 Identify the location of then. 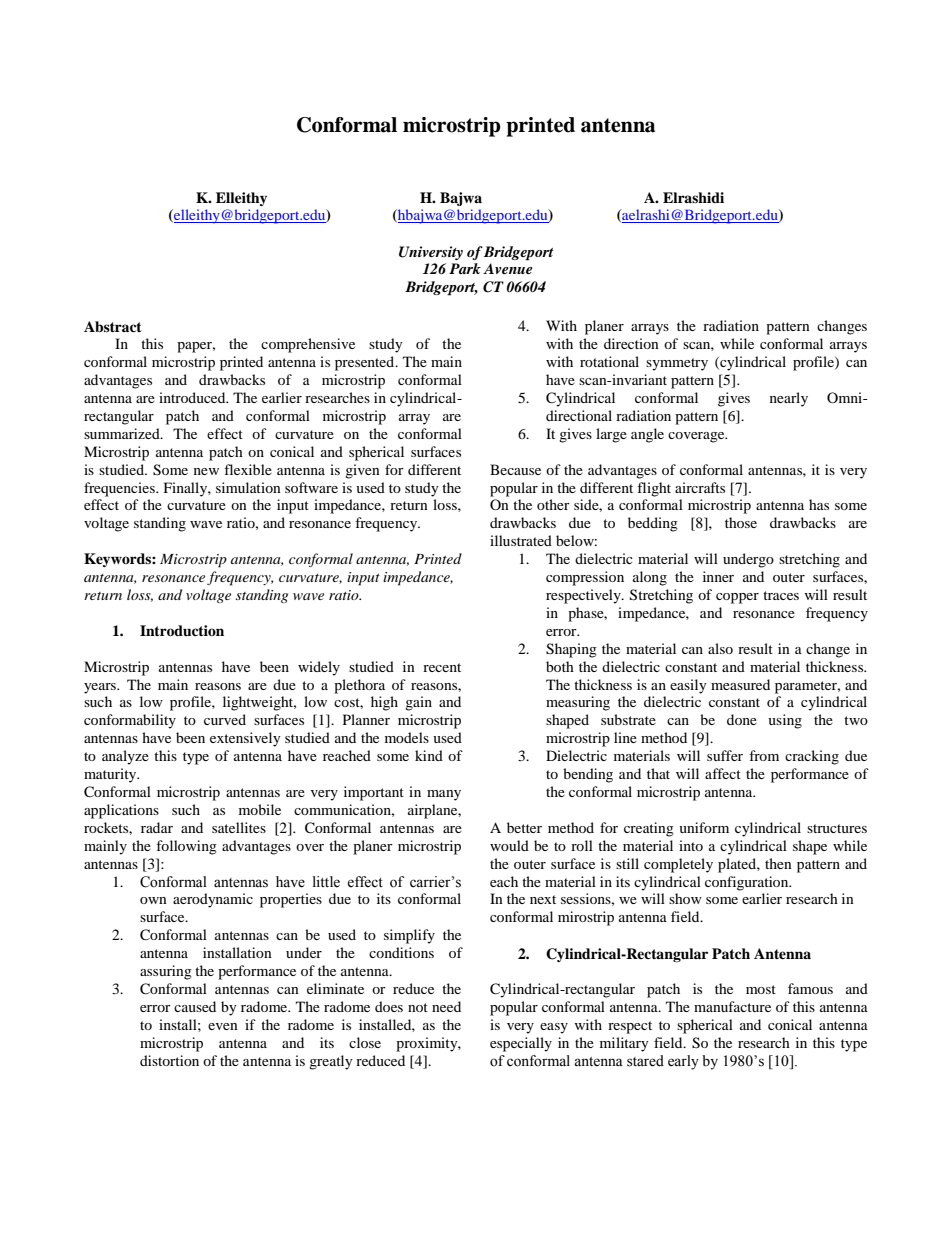
(778, 863).
